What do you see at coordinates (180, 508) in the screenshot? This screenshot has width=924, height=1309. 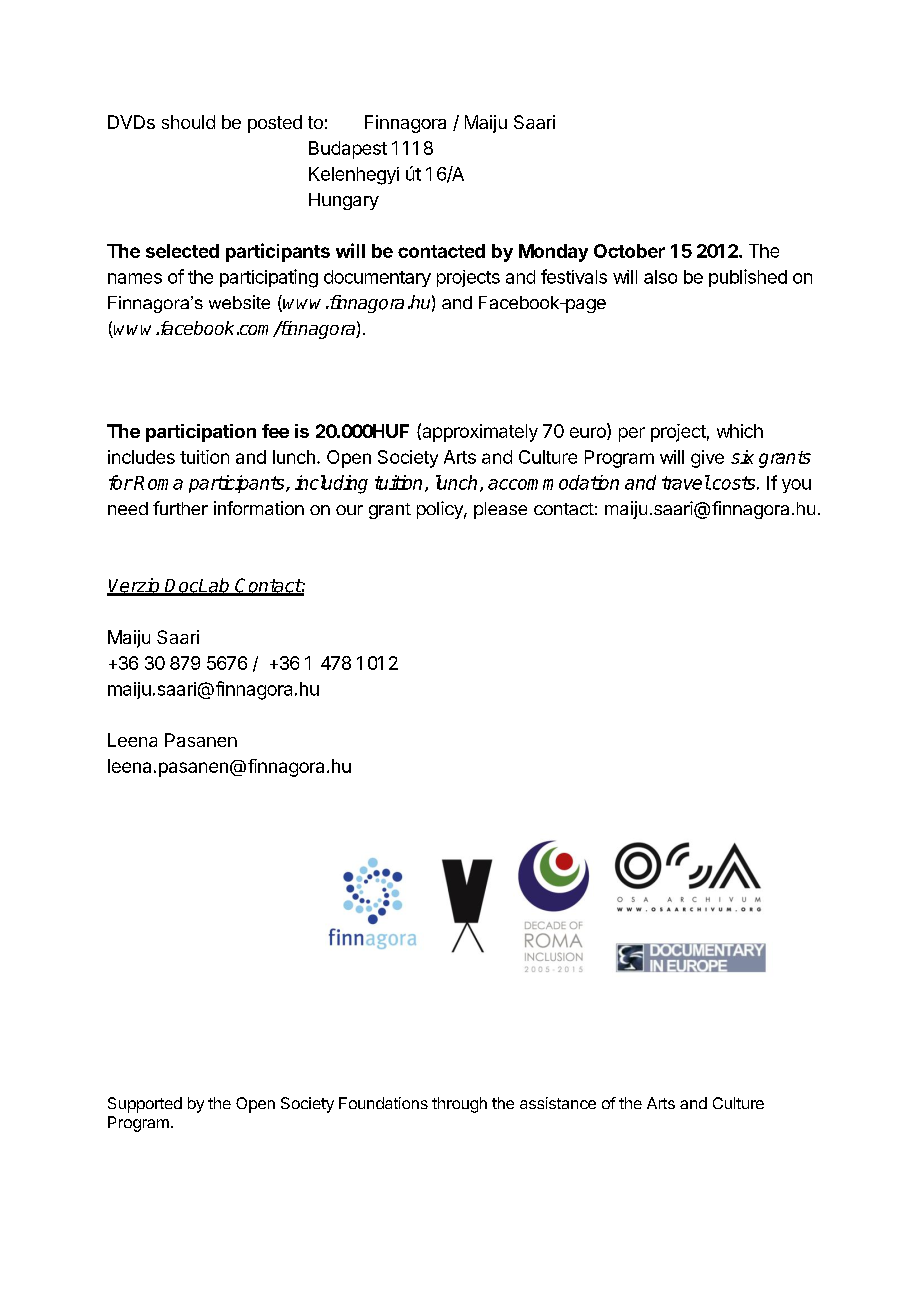 I see `further` at bounding box center [180, 508].
